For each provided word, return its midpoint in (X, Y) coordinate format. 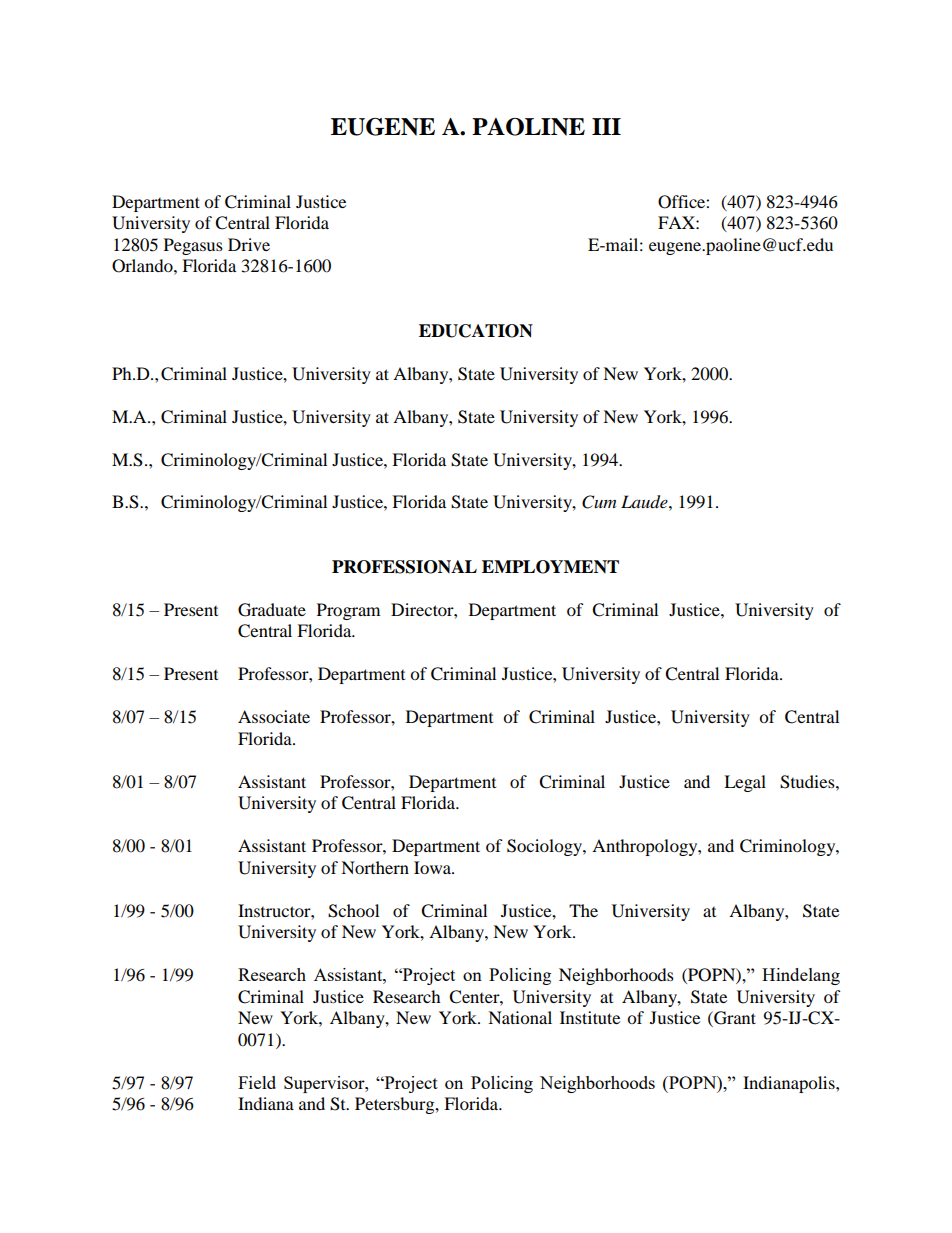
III (606, 126)
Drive (249, 244)
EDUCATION (476, 331)
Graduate (272, 610)
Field (257, 1082)
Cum (599, 502)
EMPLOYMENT (550, 567)
